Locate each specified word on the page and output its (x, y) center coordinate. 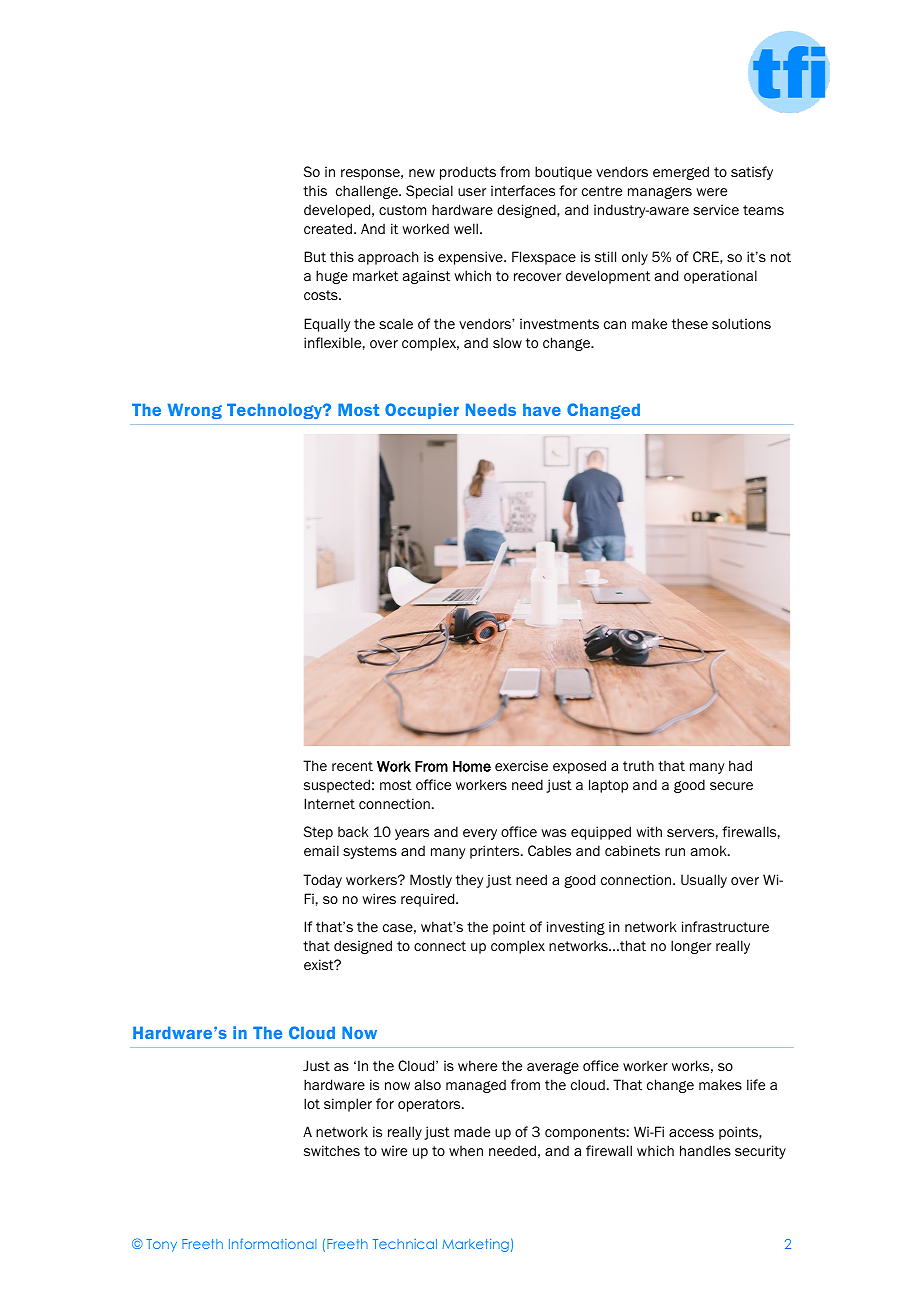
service (716, 209)
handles (705, 1150)
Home (472, 766)
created (329, 228)
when (466, 1151)
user (472, 192)
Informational (272, 1243)
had (740, 765)
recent (352, 766)
